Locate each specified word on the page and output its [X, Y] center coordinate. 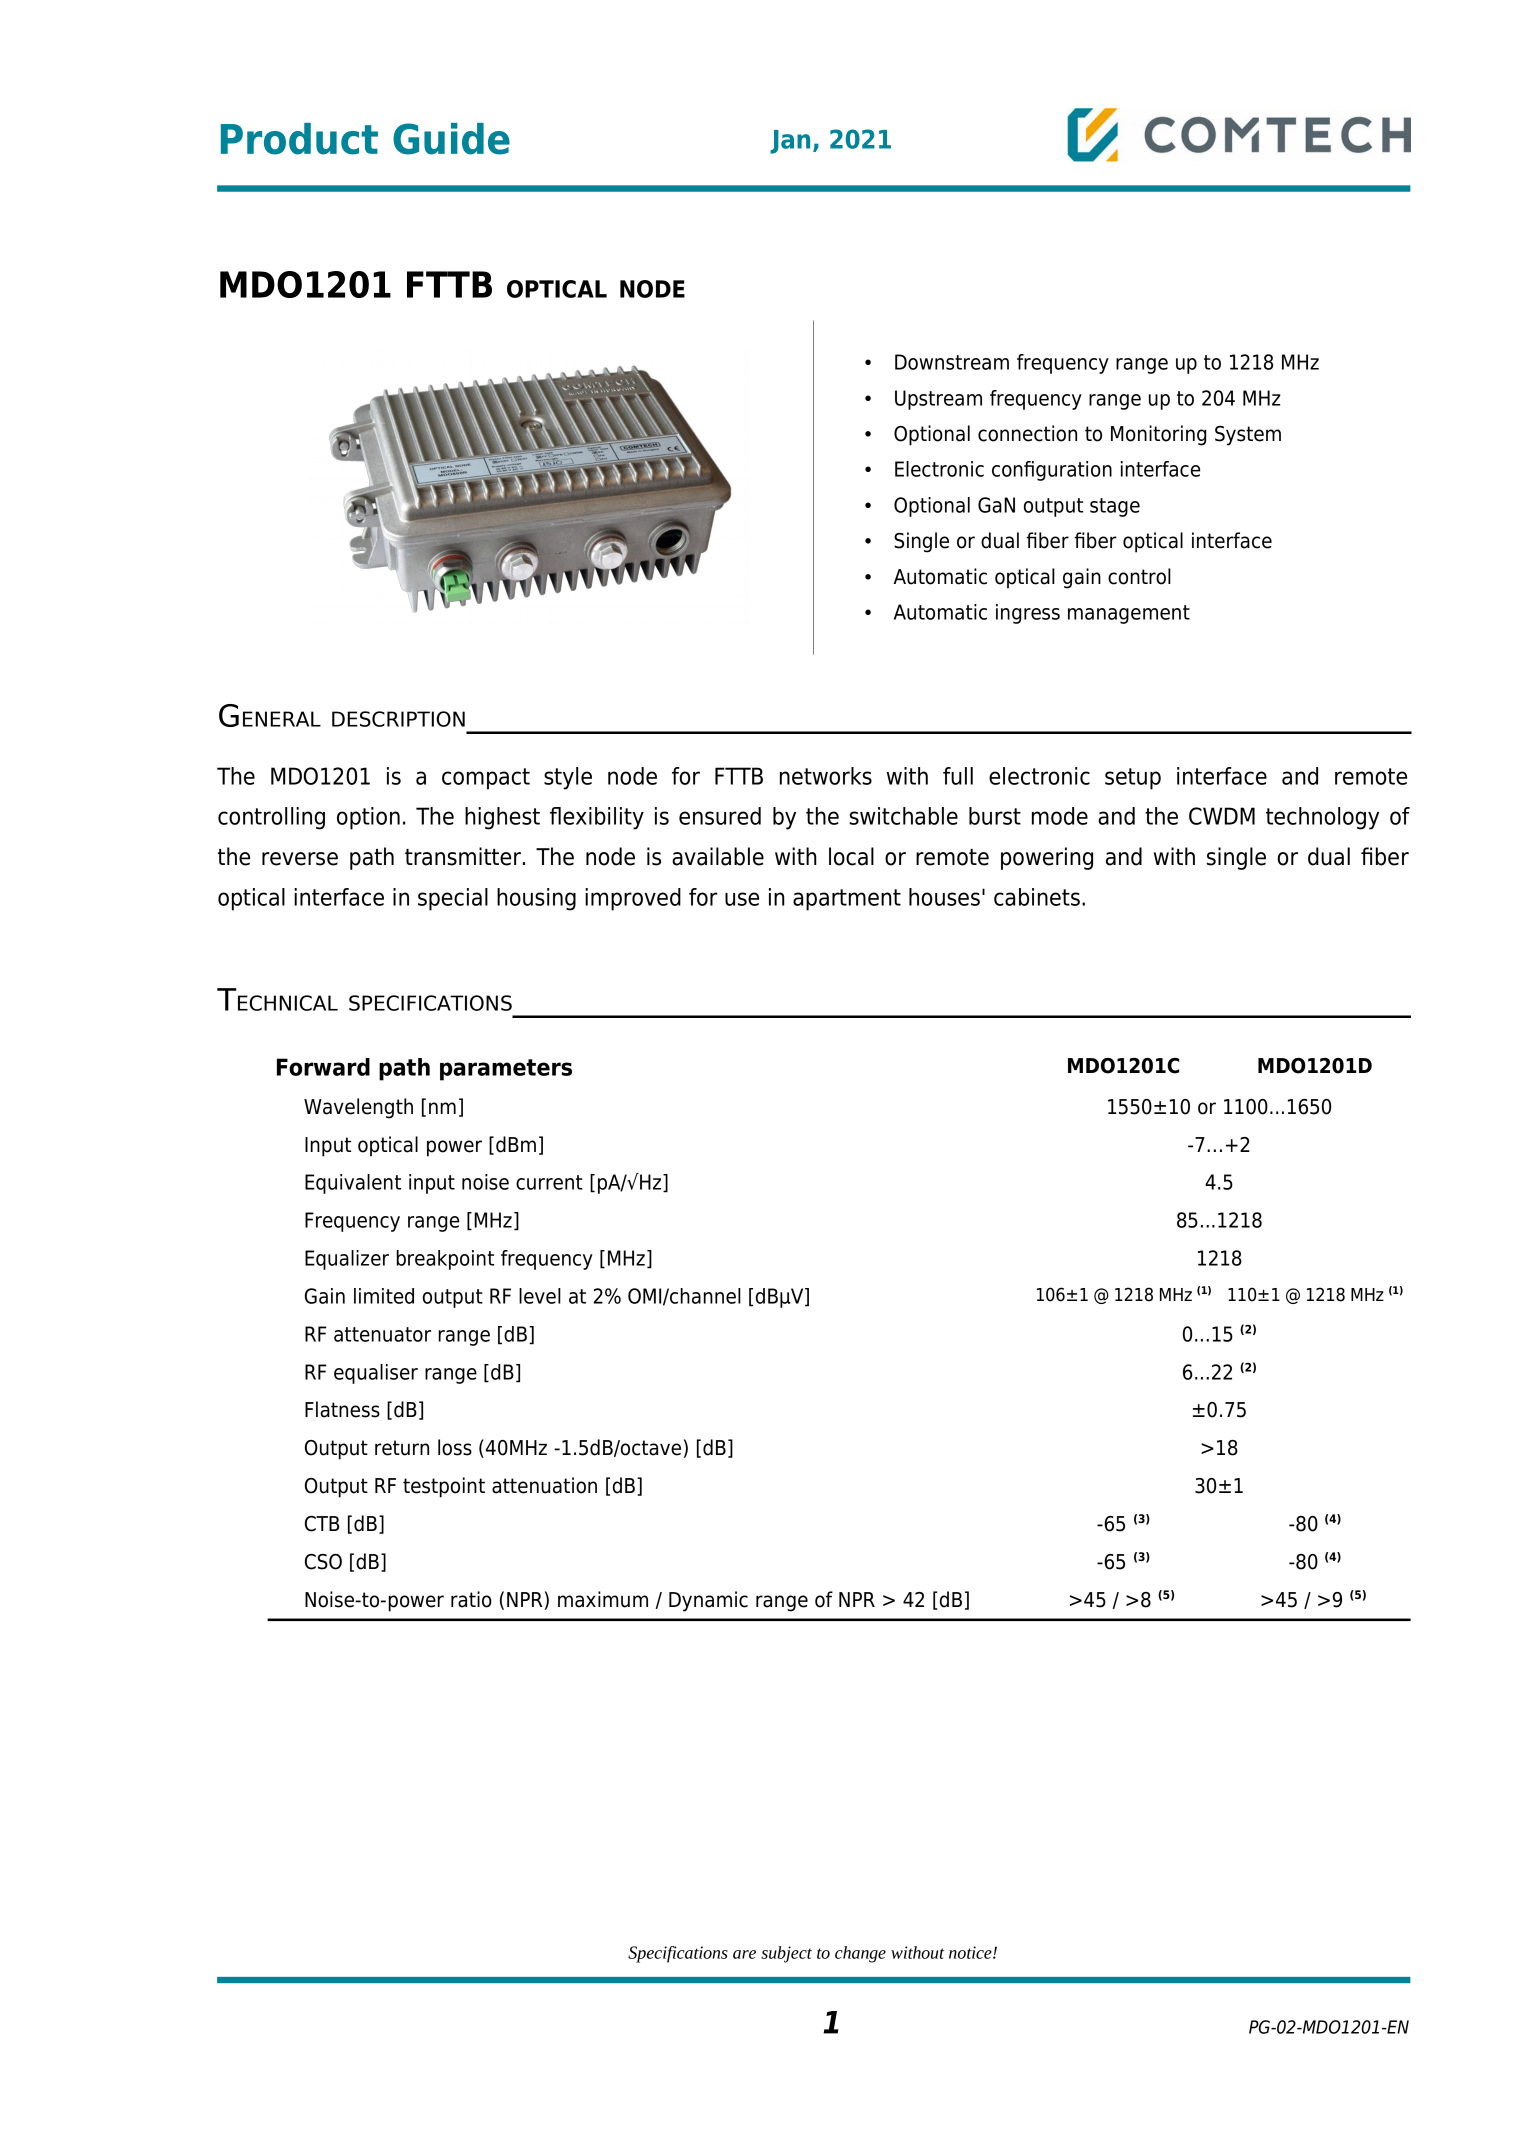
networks [826, 776]
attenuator [382, 1334]
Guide [451, 139]
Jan [790, 142]
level [540, 1296]
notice [971, 1952]
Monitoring [1158, 435]
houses [944, 897]
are [744, 1954]
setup [1133, 779]
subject [786, 1954]
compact [486, 779]
